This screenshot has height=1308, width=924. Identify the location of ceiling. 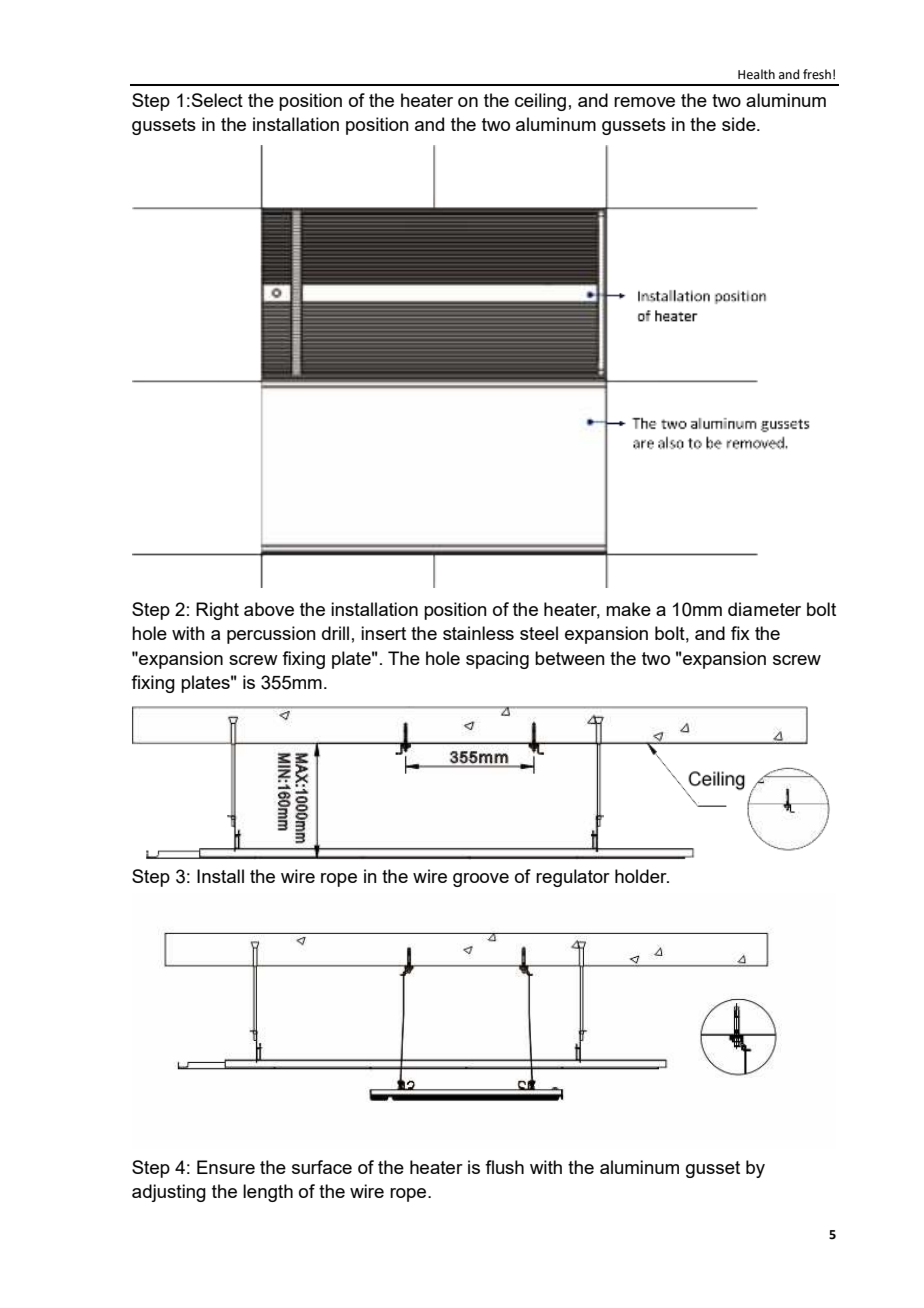
(540, 102).
